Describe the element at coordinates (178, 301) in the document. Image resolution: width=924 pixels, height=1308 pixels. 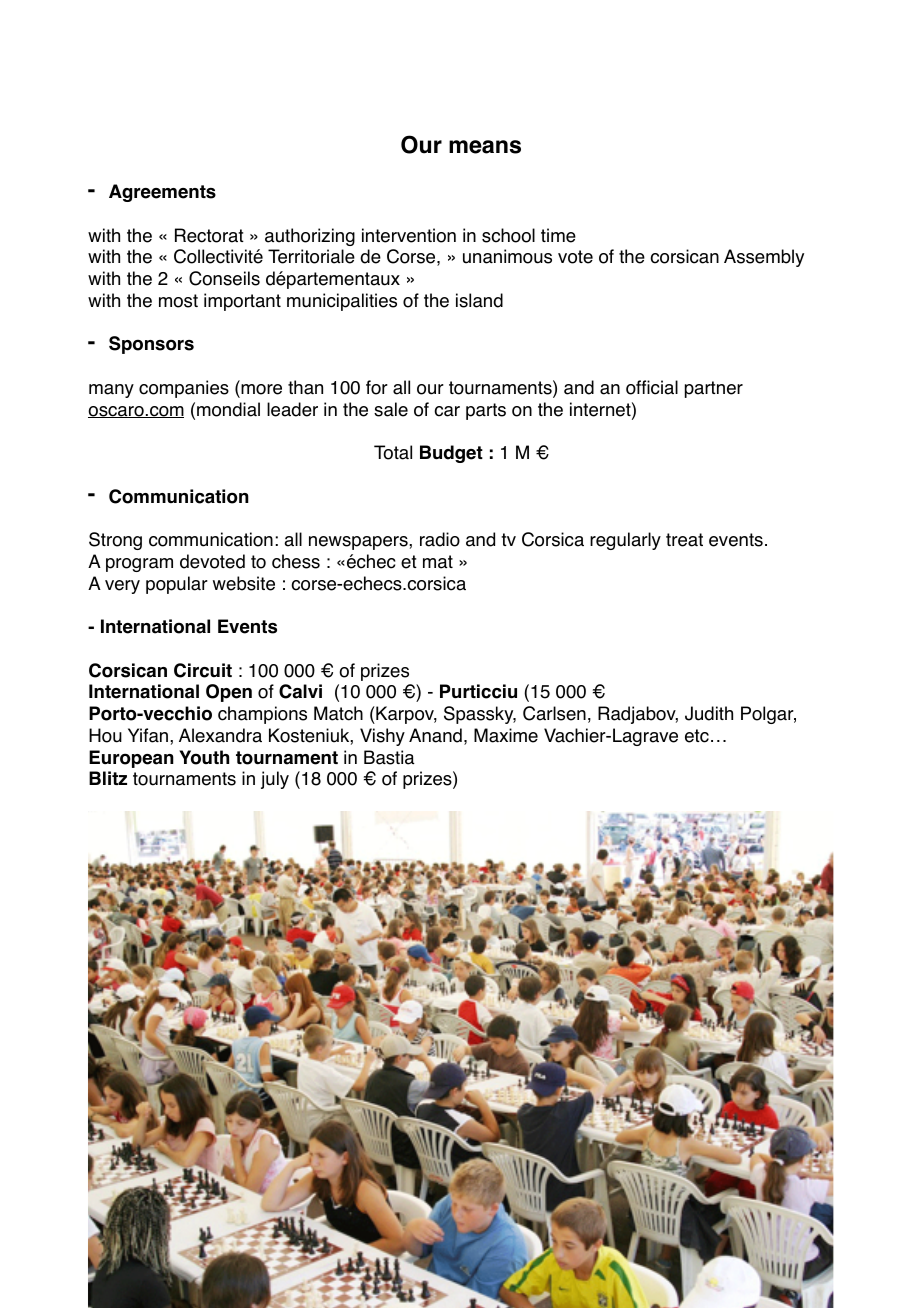
I see `most` at that location.
